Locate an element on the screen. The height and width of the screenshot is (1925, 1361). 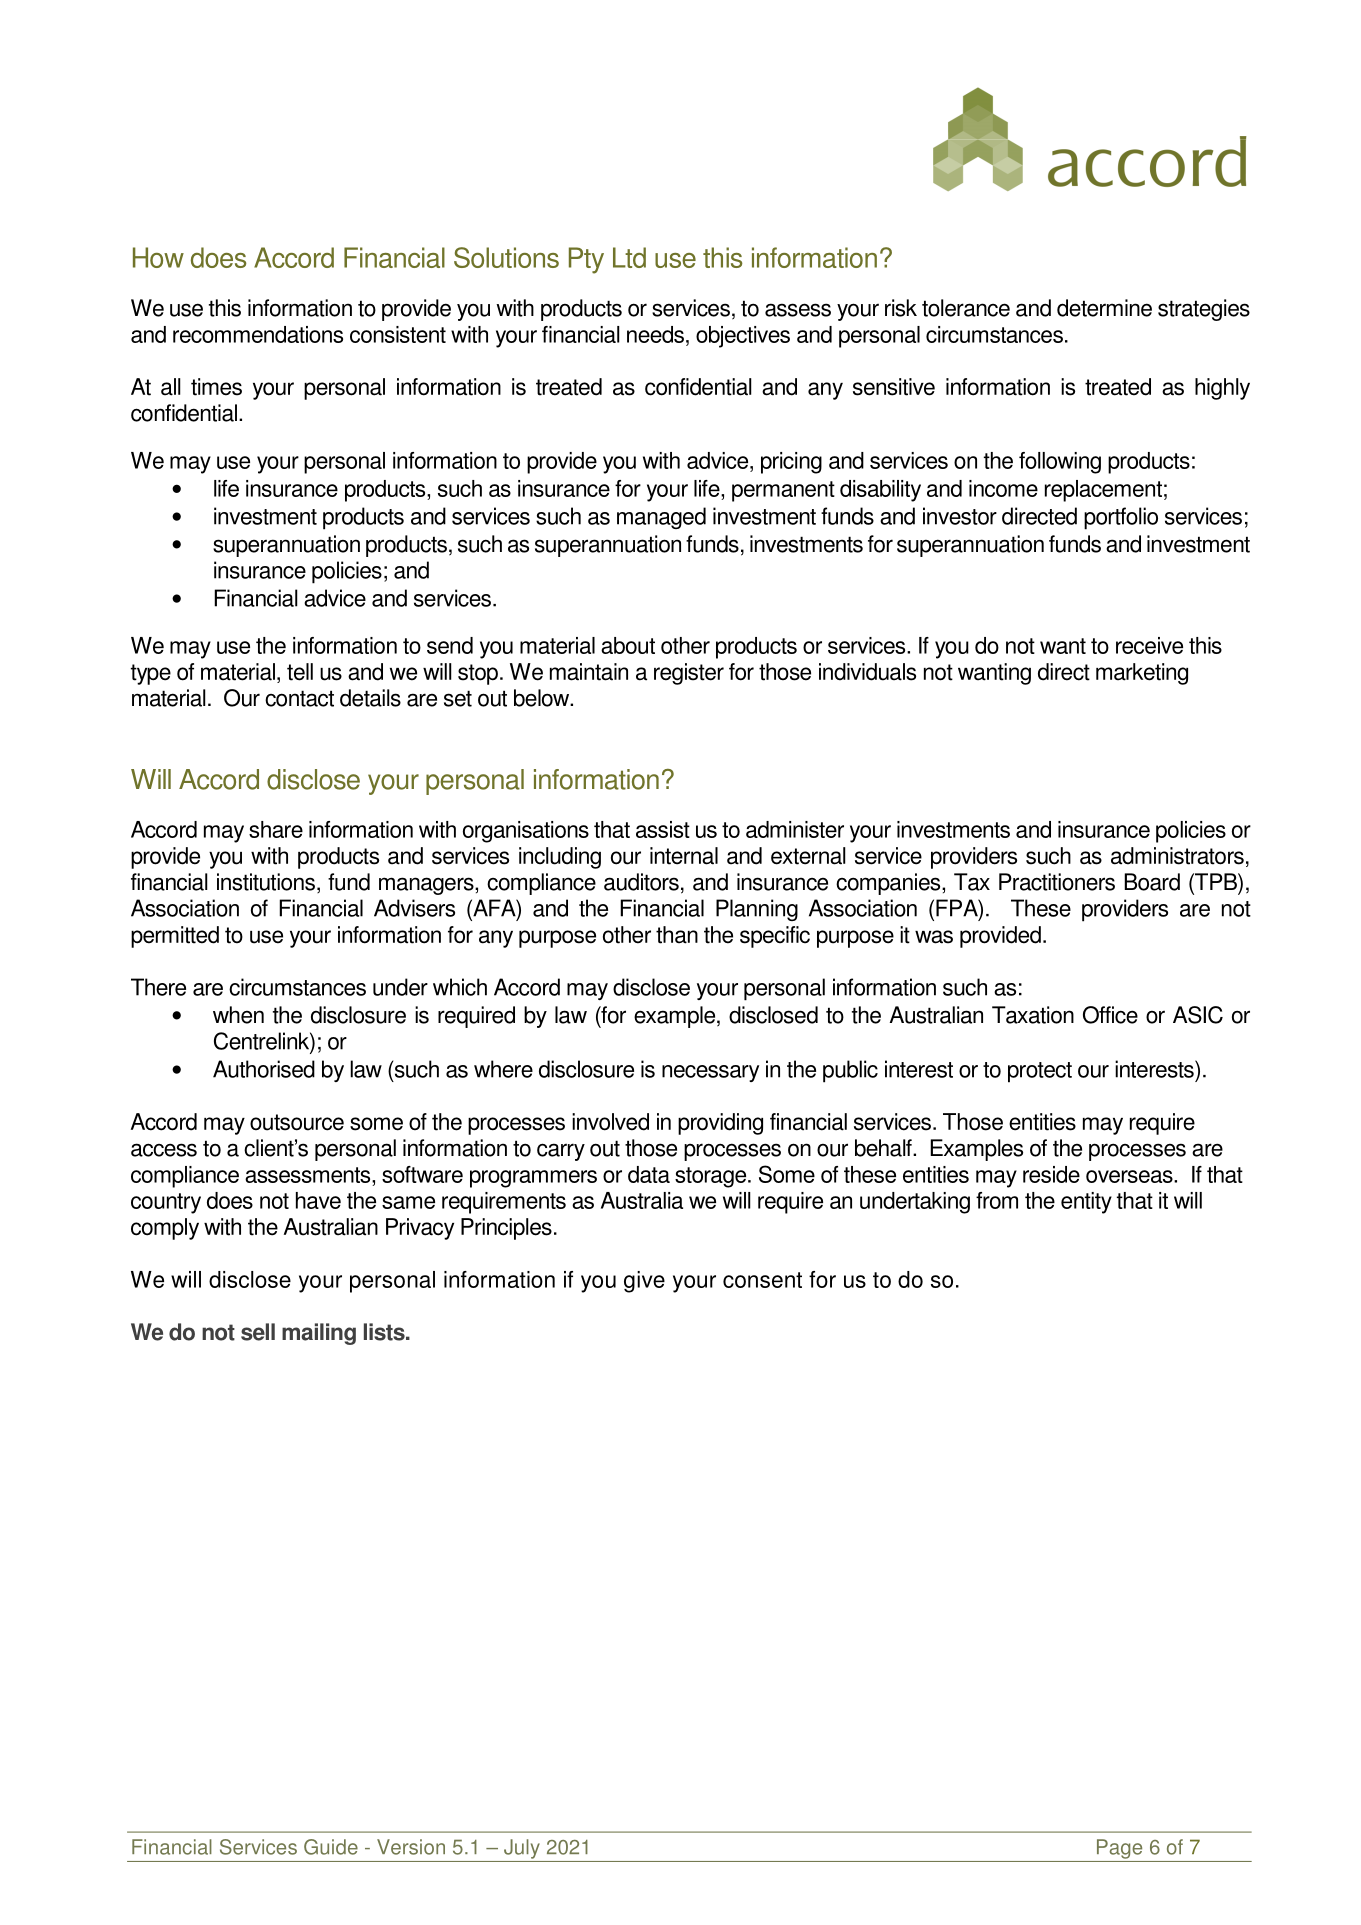
Office is located at coordinates (1110, 1015).
